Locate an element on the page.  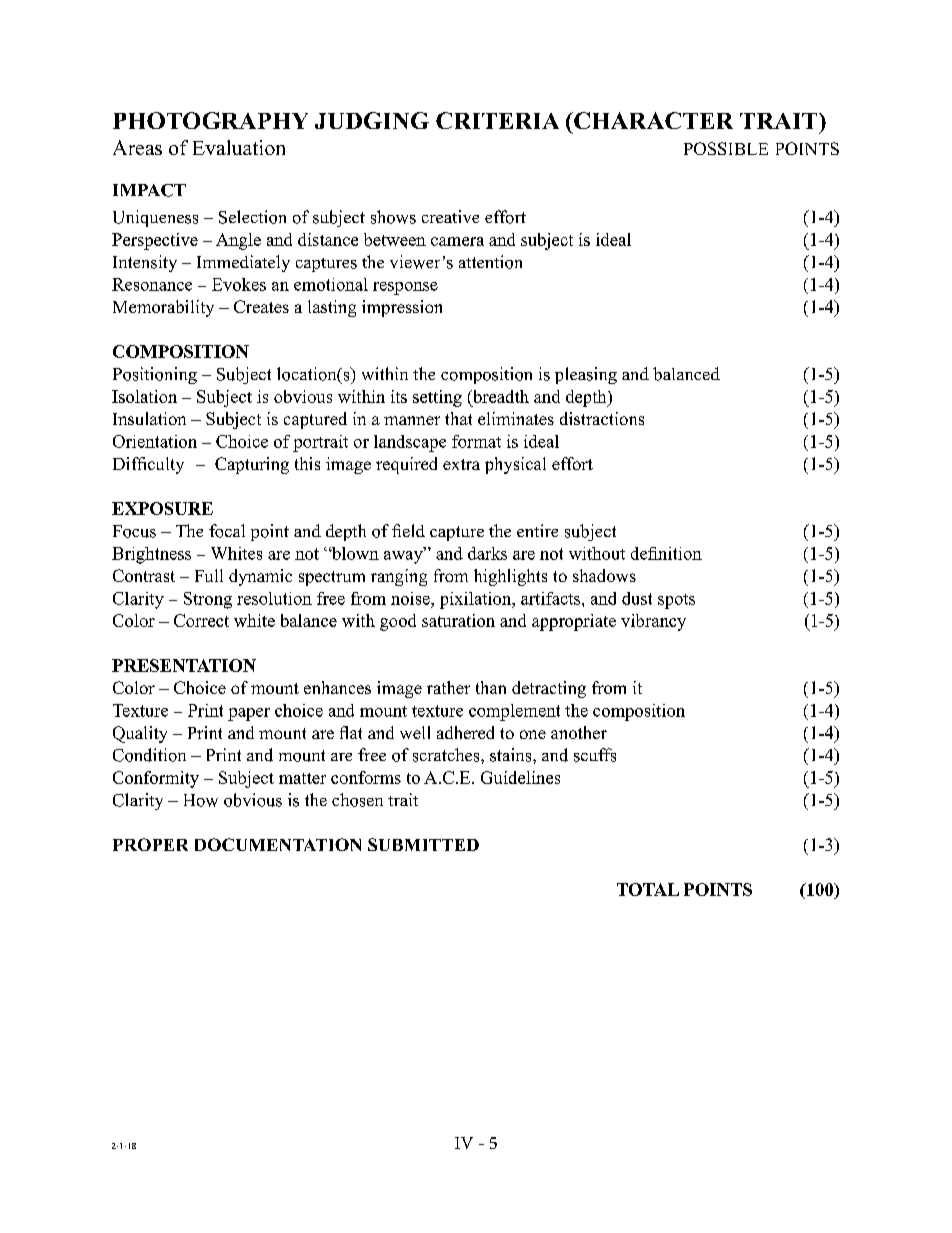
CHARACTER is located at coordinates (652, 120).
